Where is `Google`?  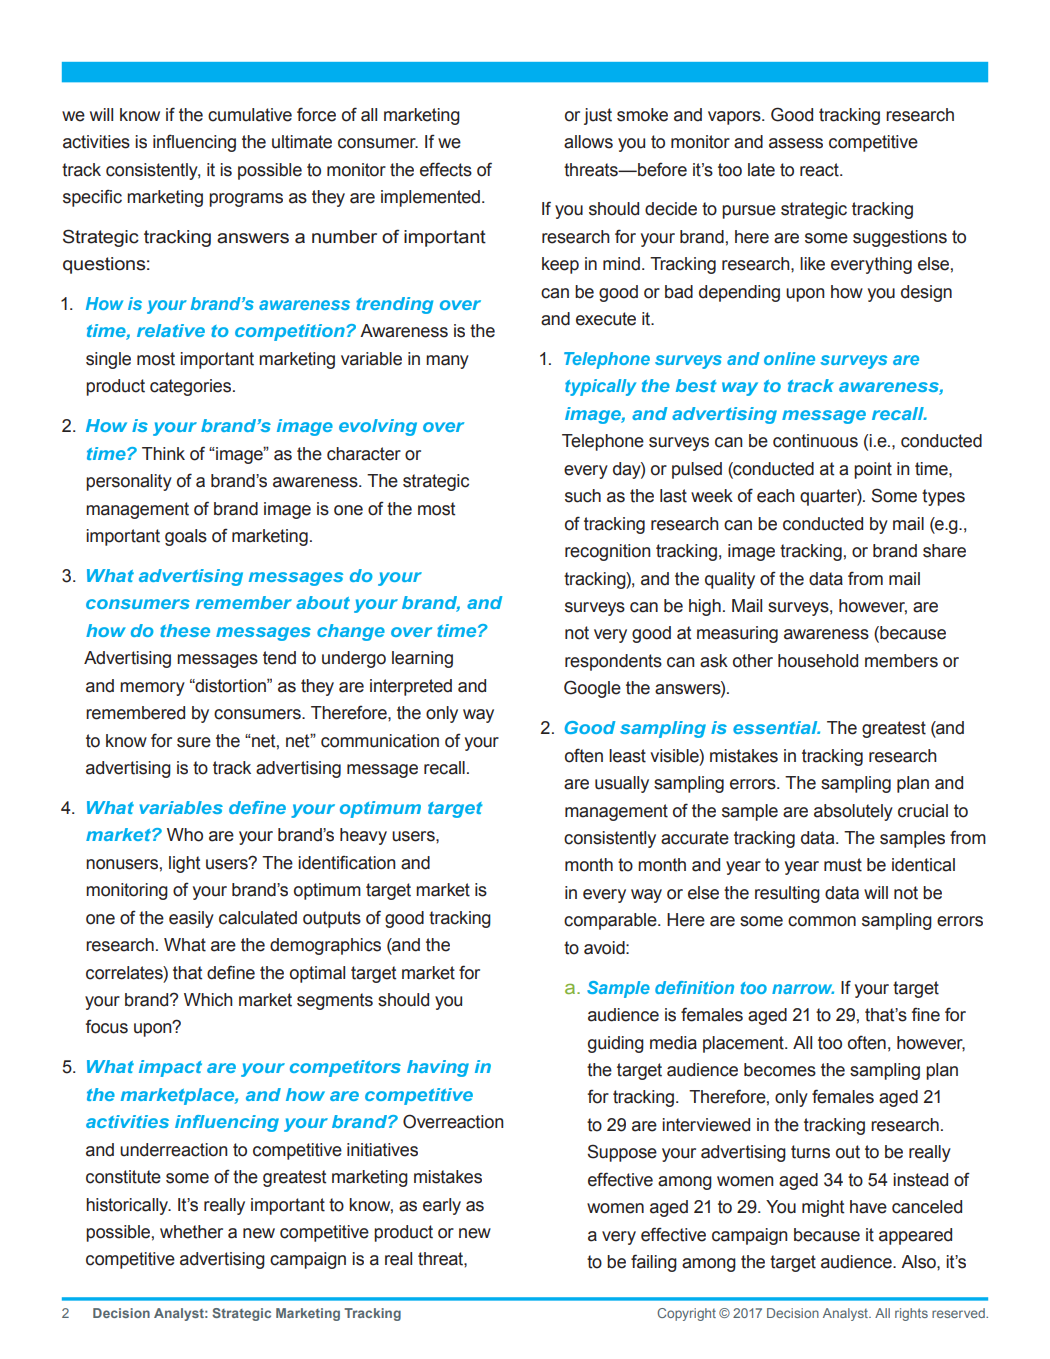 Google is located at coordinates (592, 689).
